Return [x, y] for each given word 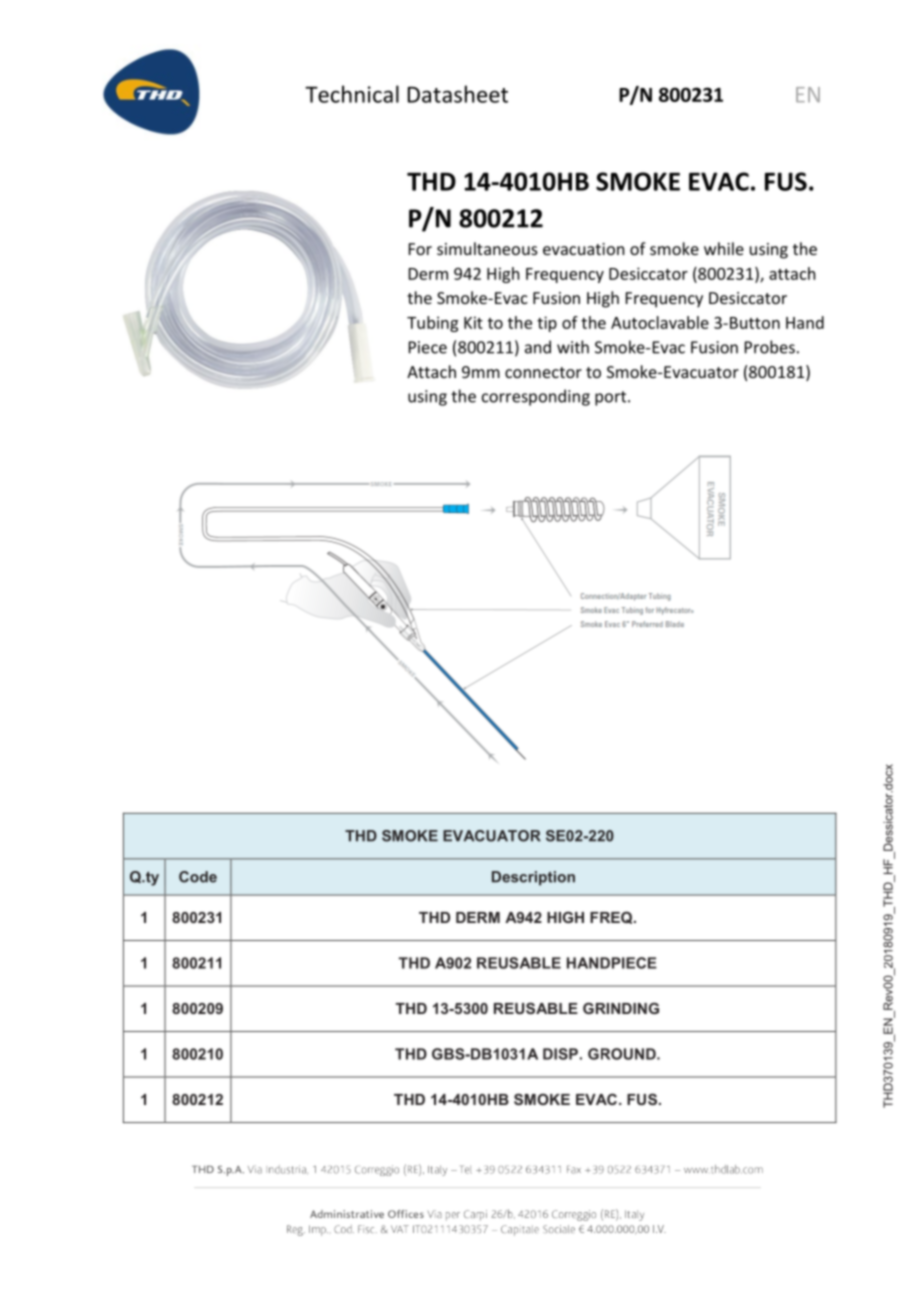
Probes [770, 347]
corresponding [536, 397]
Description [533, 878]
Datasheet [458, 94]
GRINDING [621, 1008]
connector [543, 372]
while [724, 248]
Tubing [432, 324]
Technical [352, 94]
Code [198, 877]
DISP [560, 1054]
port [612, 398]
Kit [473, 322]
